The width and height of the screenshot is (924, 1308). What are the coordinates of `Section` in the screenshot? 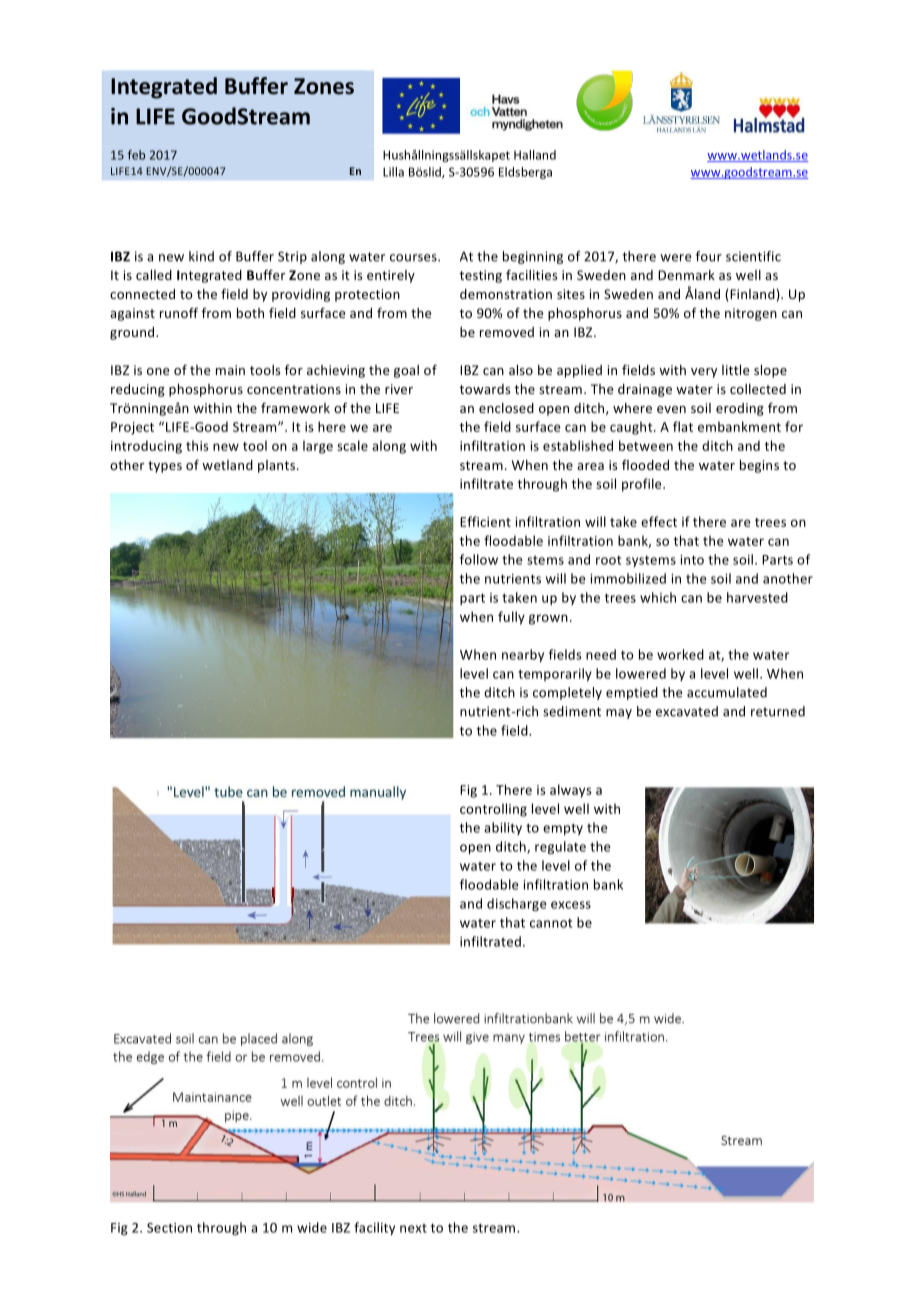 It's located at (169, 1228).
